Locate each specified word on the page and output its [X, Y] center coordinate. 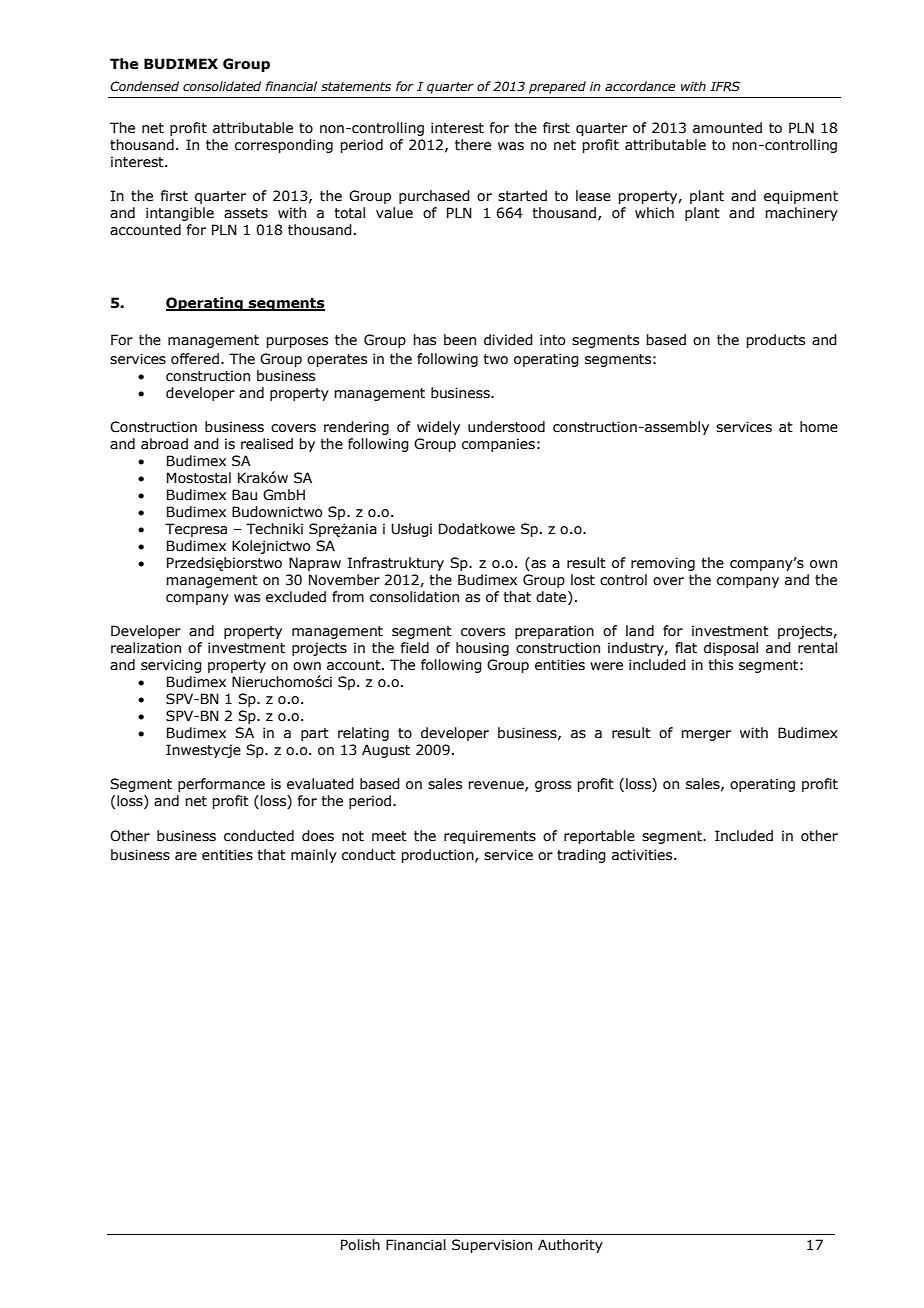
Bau [244, 495]
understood [506, 427]
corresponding [284, 146]
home [819, 427]
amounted [727, 128]
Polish [360, 1245]
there [473, 145]
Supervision [492, 1246]
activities [643, 855]
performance [221, 785]
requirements [490, 837]
